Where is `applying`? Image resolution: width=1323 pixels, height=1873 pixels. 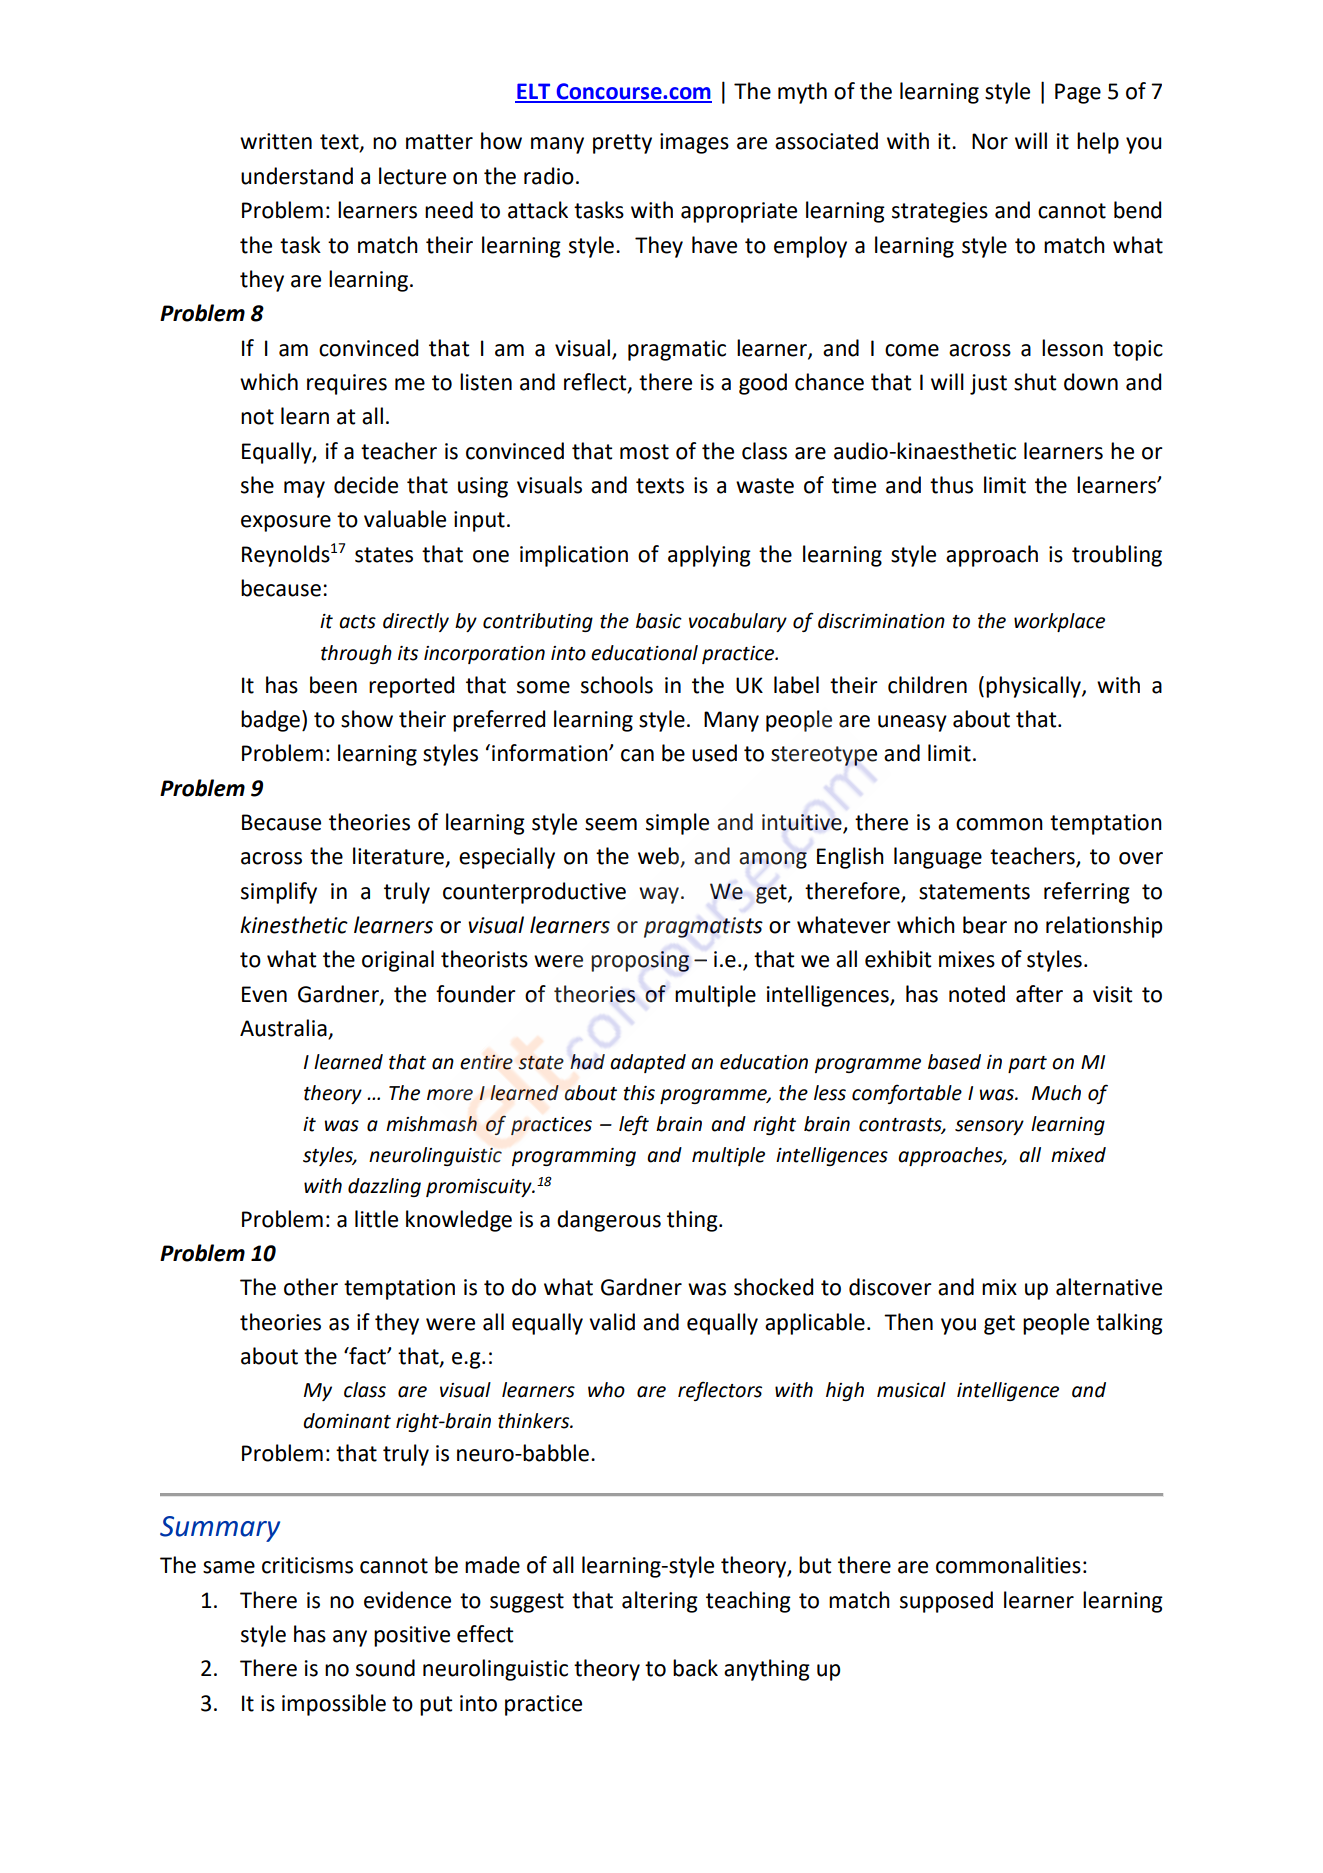
applying is located at coordinates (709, 556).
